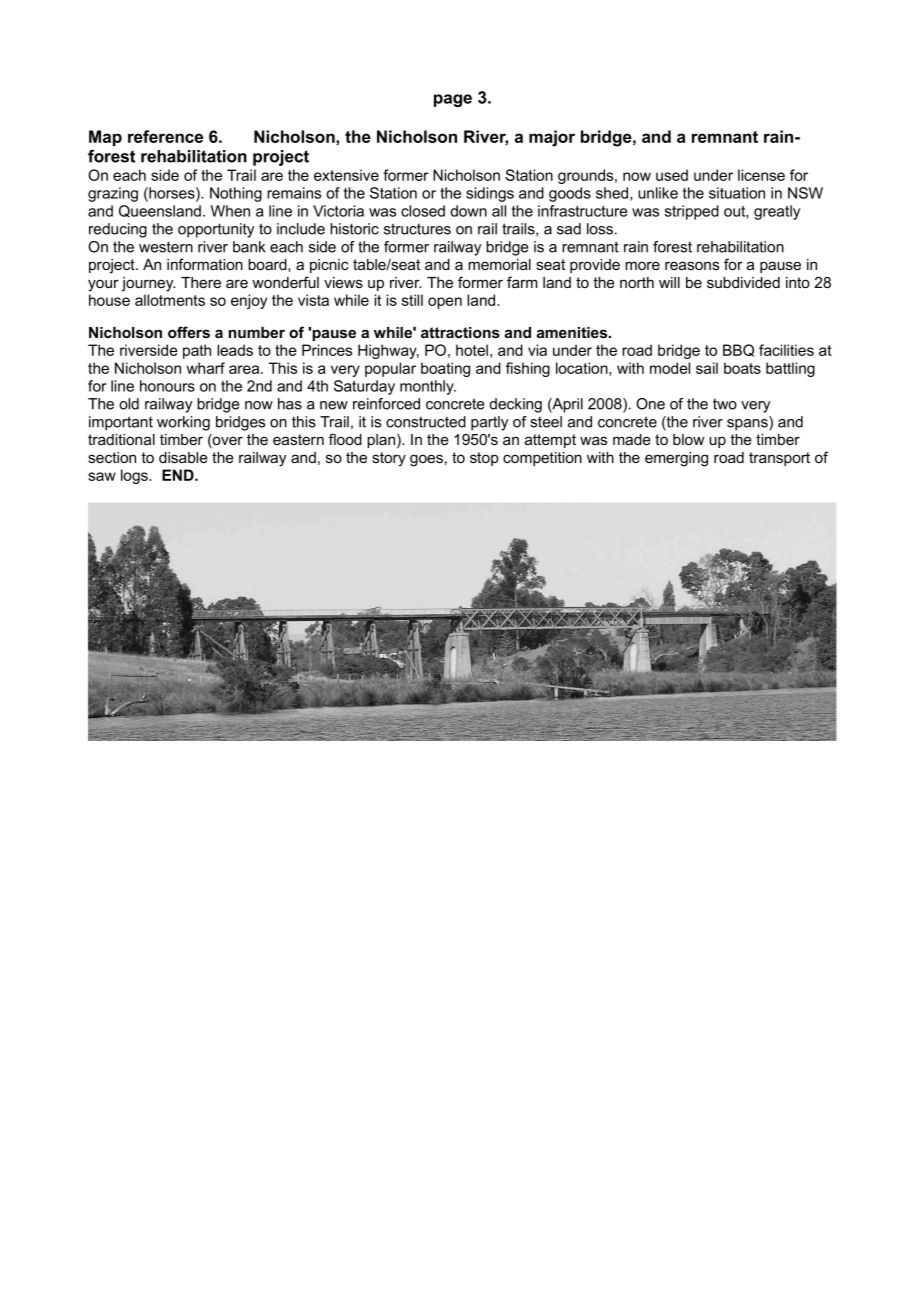  What do you see at coordinates (552, 138) in the screenshot?
I see `major` at bounding box center [552, 138].
